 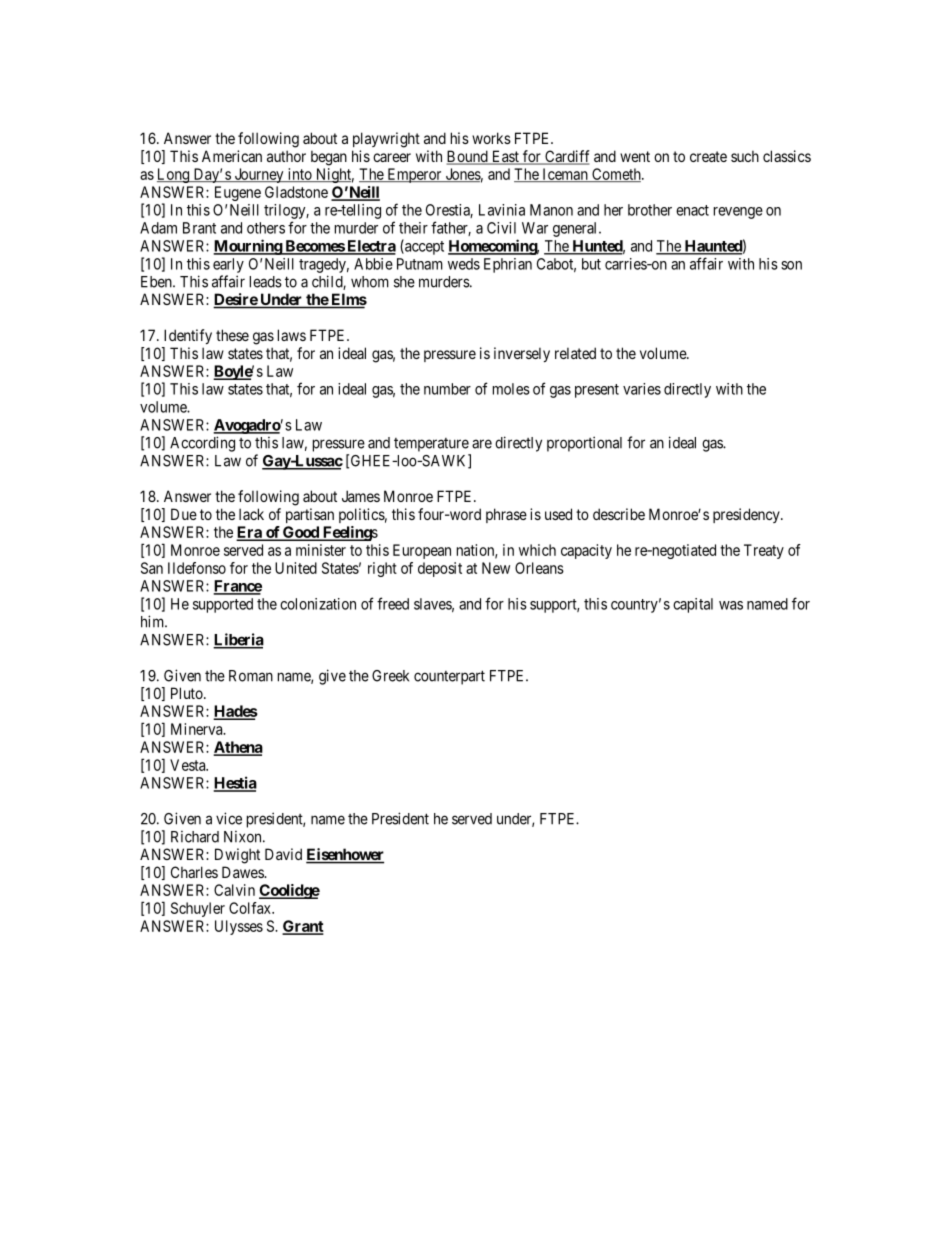 I want to click on Colfax, so click(x=251, y=908).
